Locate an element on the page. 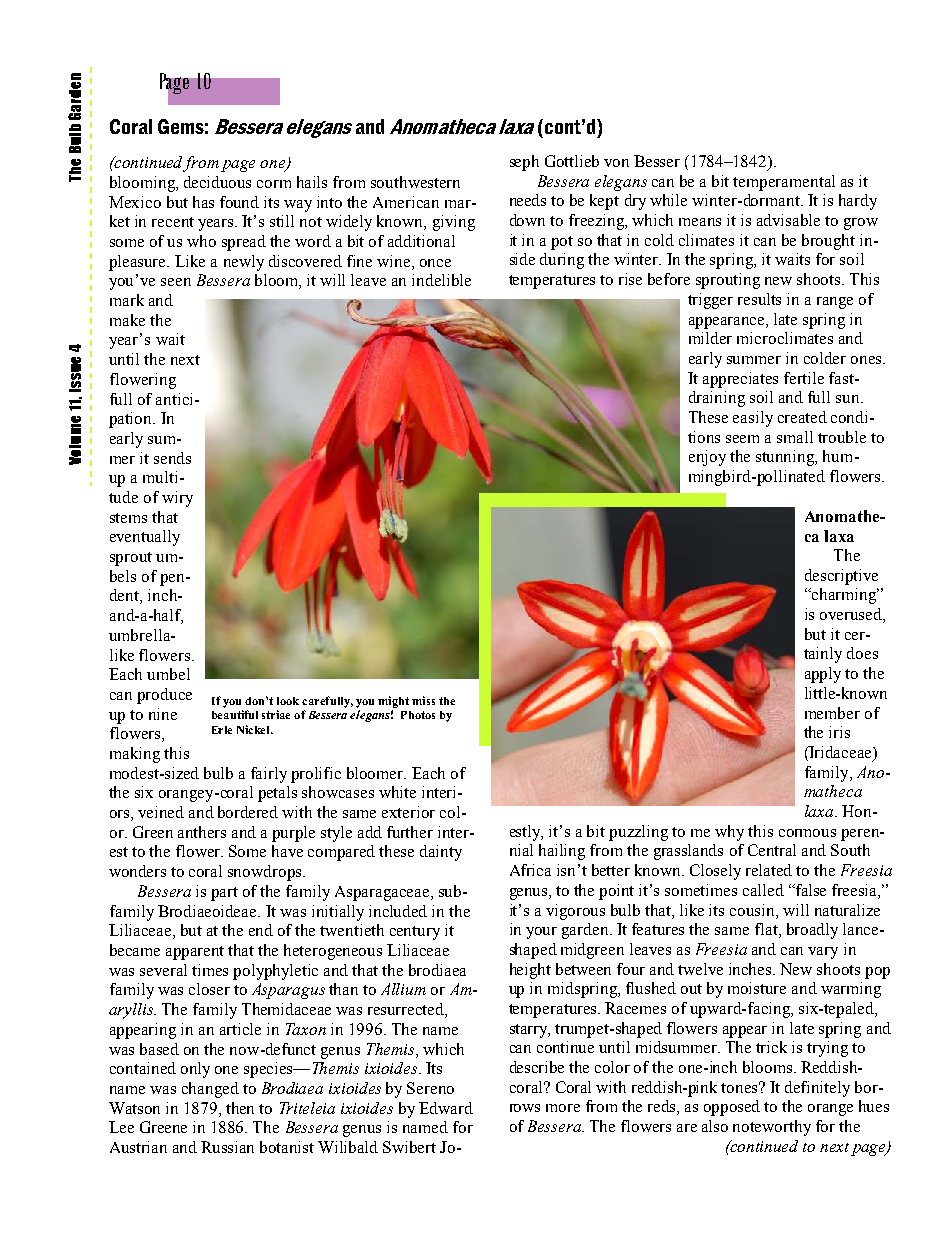  dainty is located at coordinates (441, 853).
